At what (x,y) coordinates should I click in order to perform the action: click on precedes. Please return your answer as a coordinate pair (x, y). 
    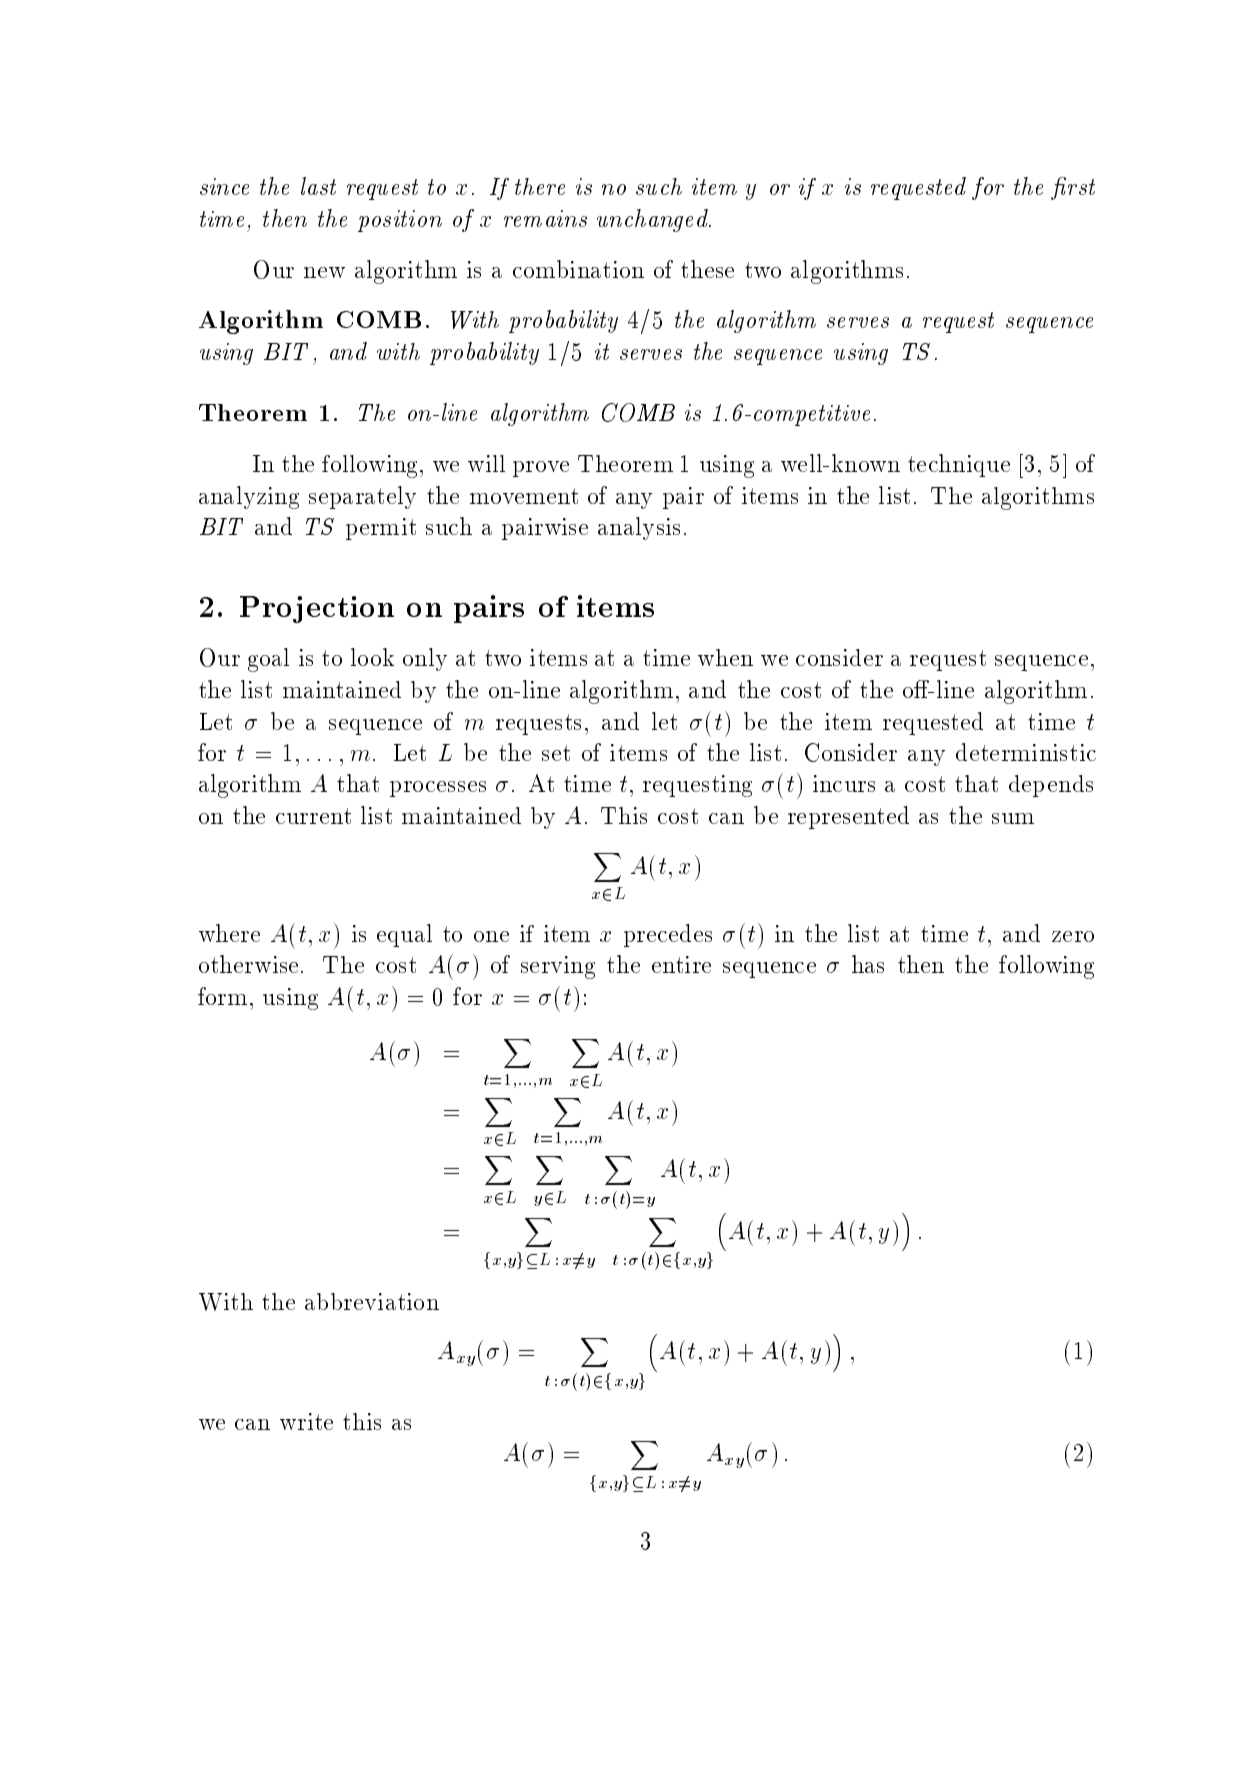
    Looking at the image, I should click on (668, 935).
